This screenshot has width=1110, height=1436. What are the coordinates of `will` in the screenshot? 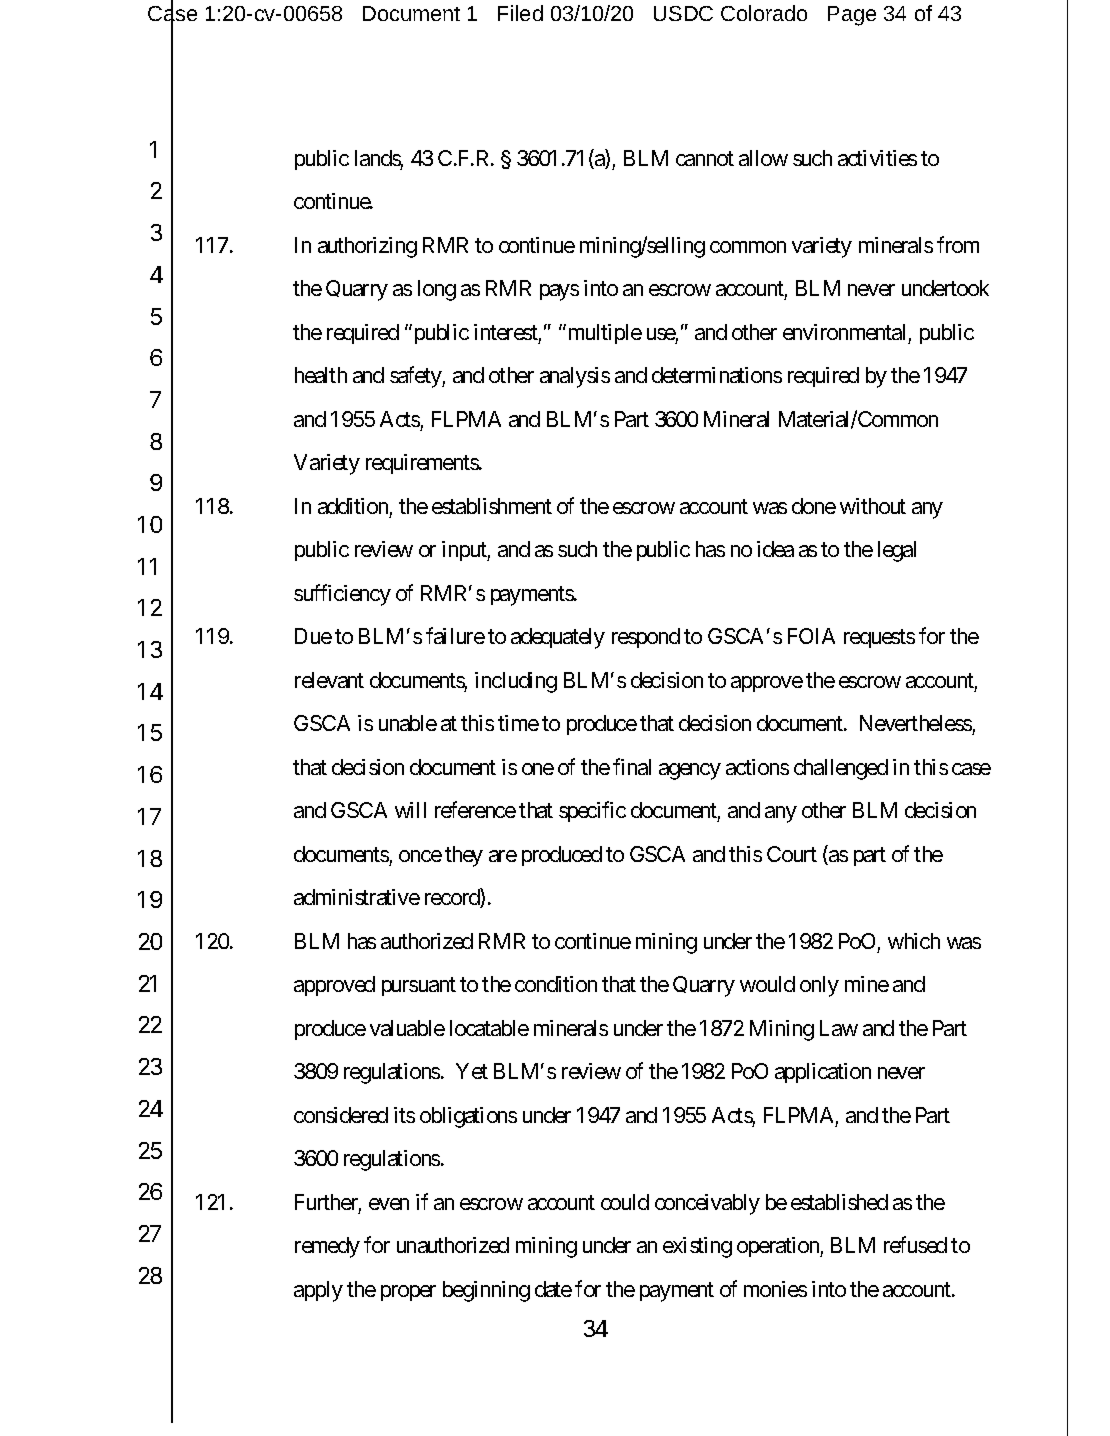 It's located at (410, 810).
